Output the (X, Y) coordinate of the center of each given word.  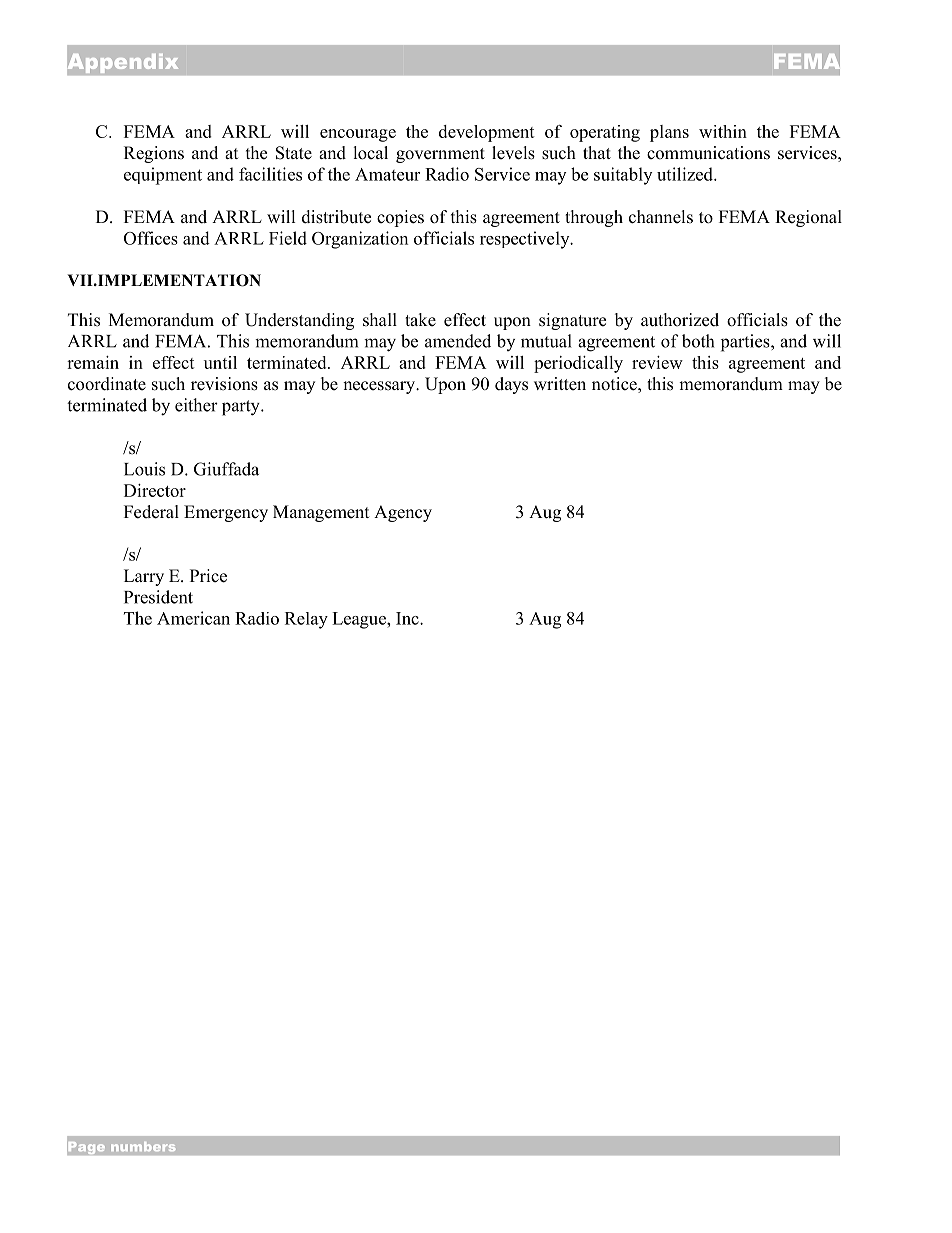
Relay (306, 620)
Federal (151, 512)
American (193, 618)
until (220, 362)
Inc (408, 618)
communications (708, 153)
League (360, 620)
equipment (163, 176)
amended (458, 341)
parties (746, 343)
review (657, 362)
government (440, 155)
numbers (143, 1146)
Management (321, 513)
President (158, 597)
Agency (403, 513)
